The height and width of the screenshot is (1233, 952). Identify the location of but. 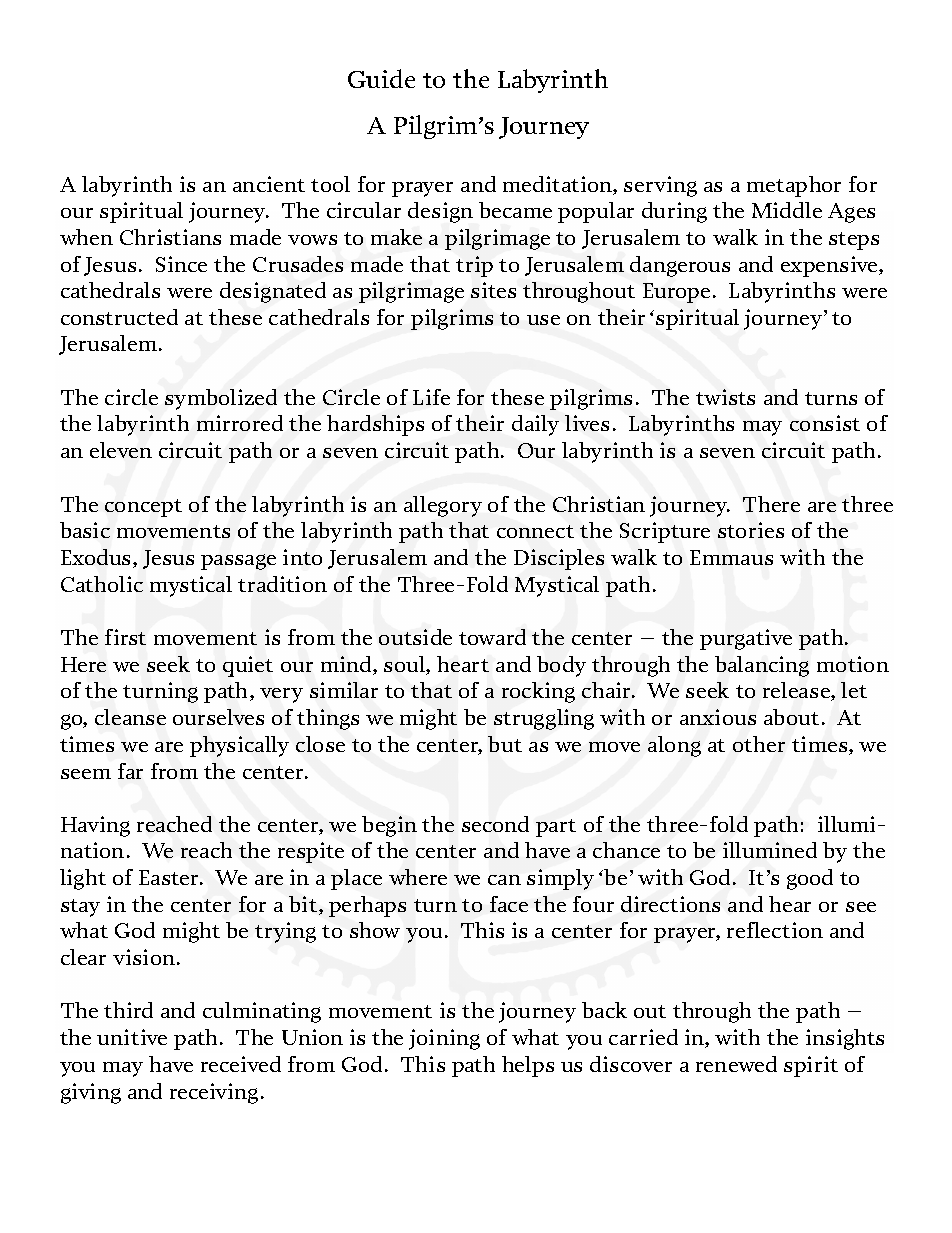
(505, 744).
